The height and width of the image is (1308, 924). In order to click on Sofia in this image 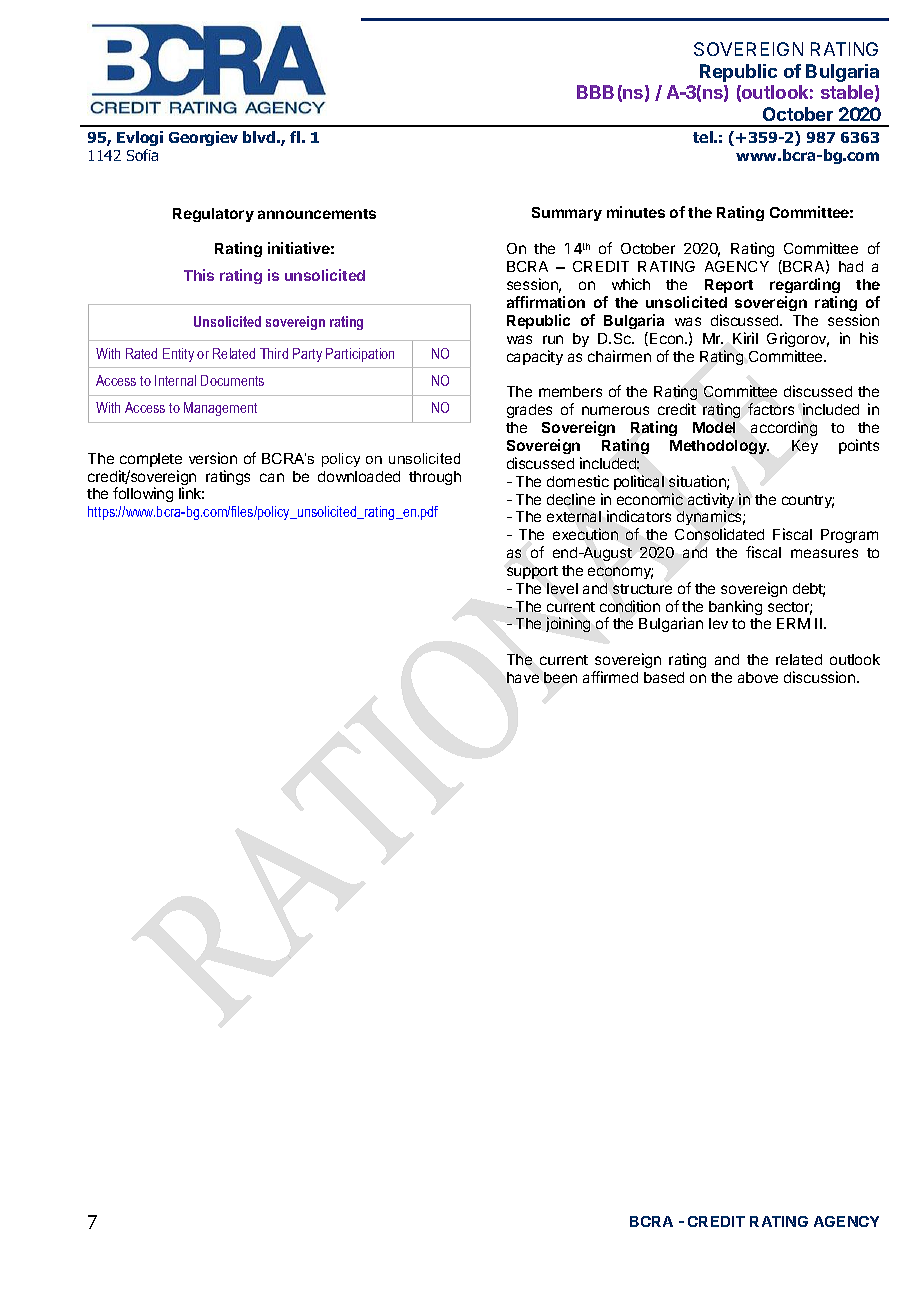, I will do `click(142, 155)`.
